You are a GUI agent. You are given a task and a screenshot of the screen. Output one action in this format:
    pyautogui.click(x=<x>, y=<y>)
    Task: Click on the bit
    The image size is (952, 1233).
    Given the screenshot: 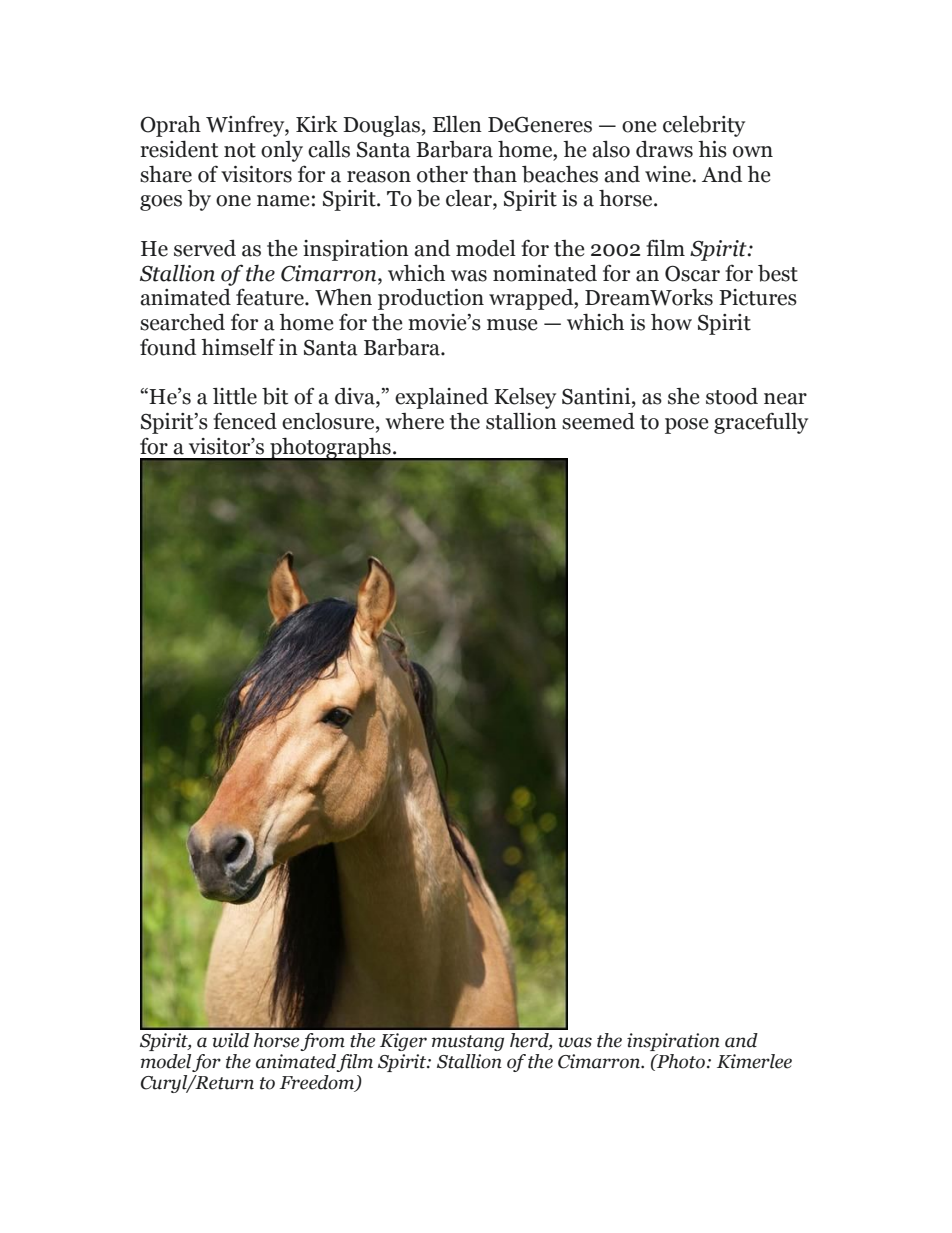 What is the action you would take?
    pyautogui.click(x=275, y=396)
